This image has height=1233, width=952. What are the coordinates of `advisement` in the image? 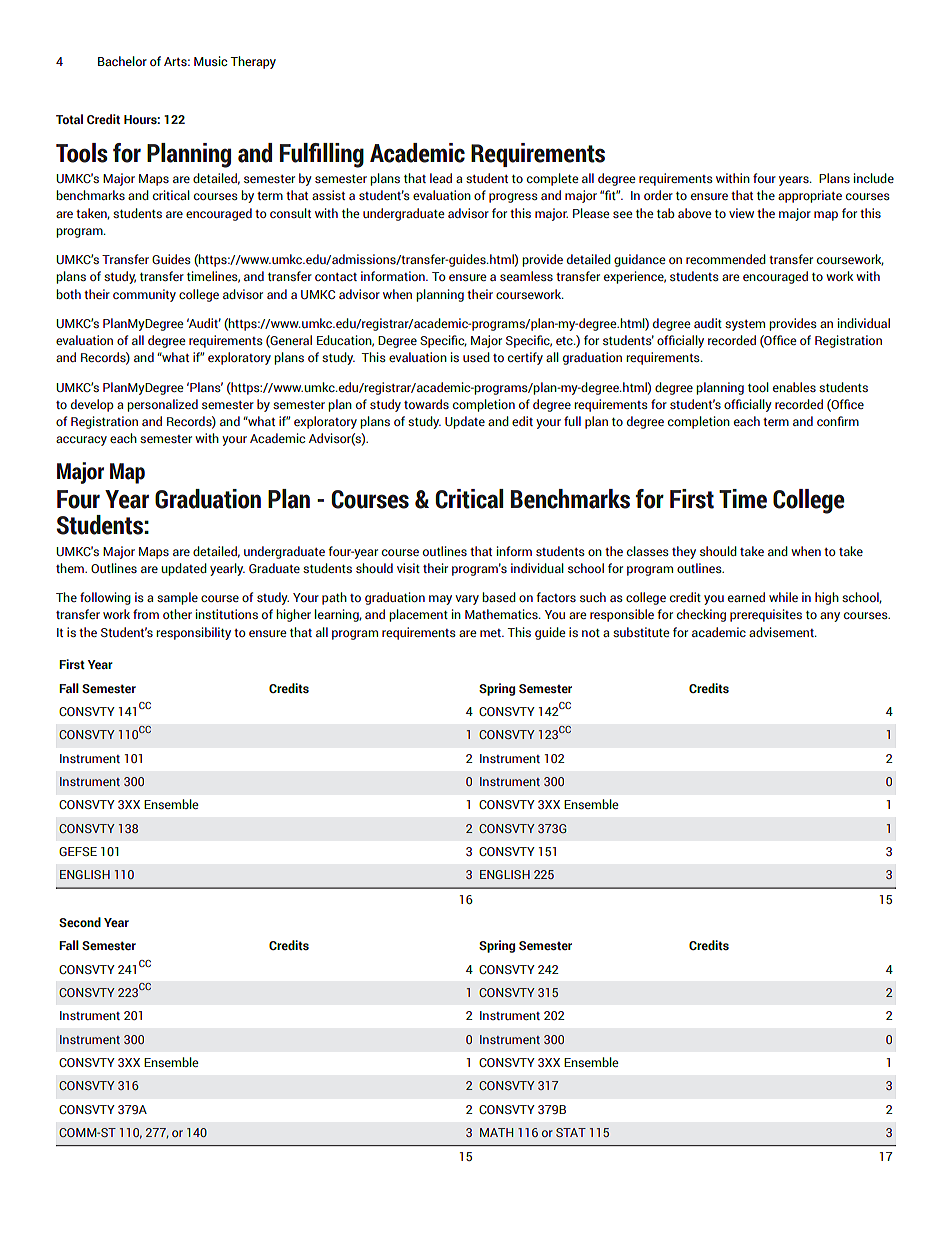 It's located at (782, 632).
